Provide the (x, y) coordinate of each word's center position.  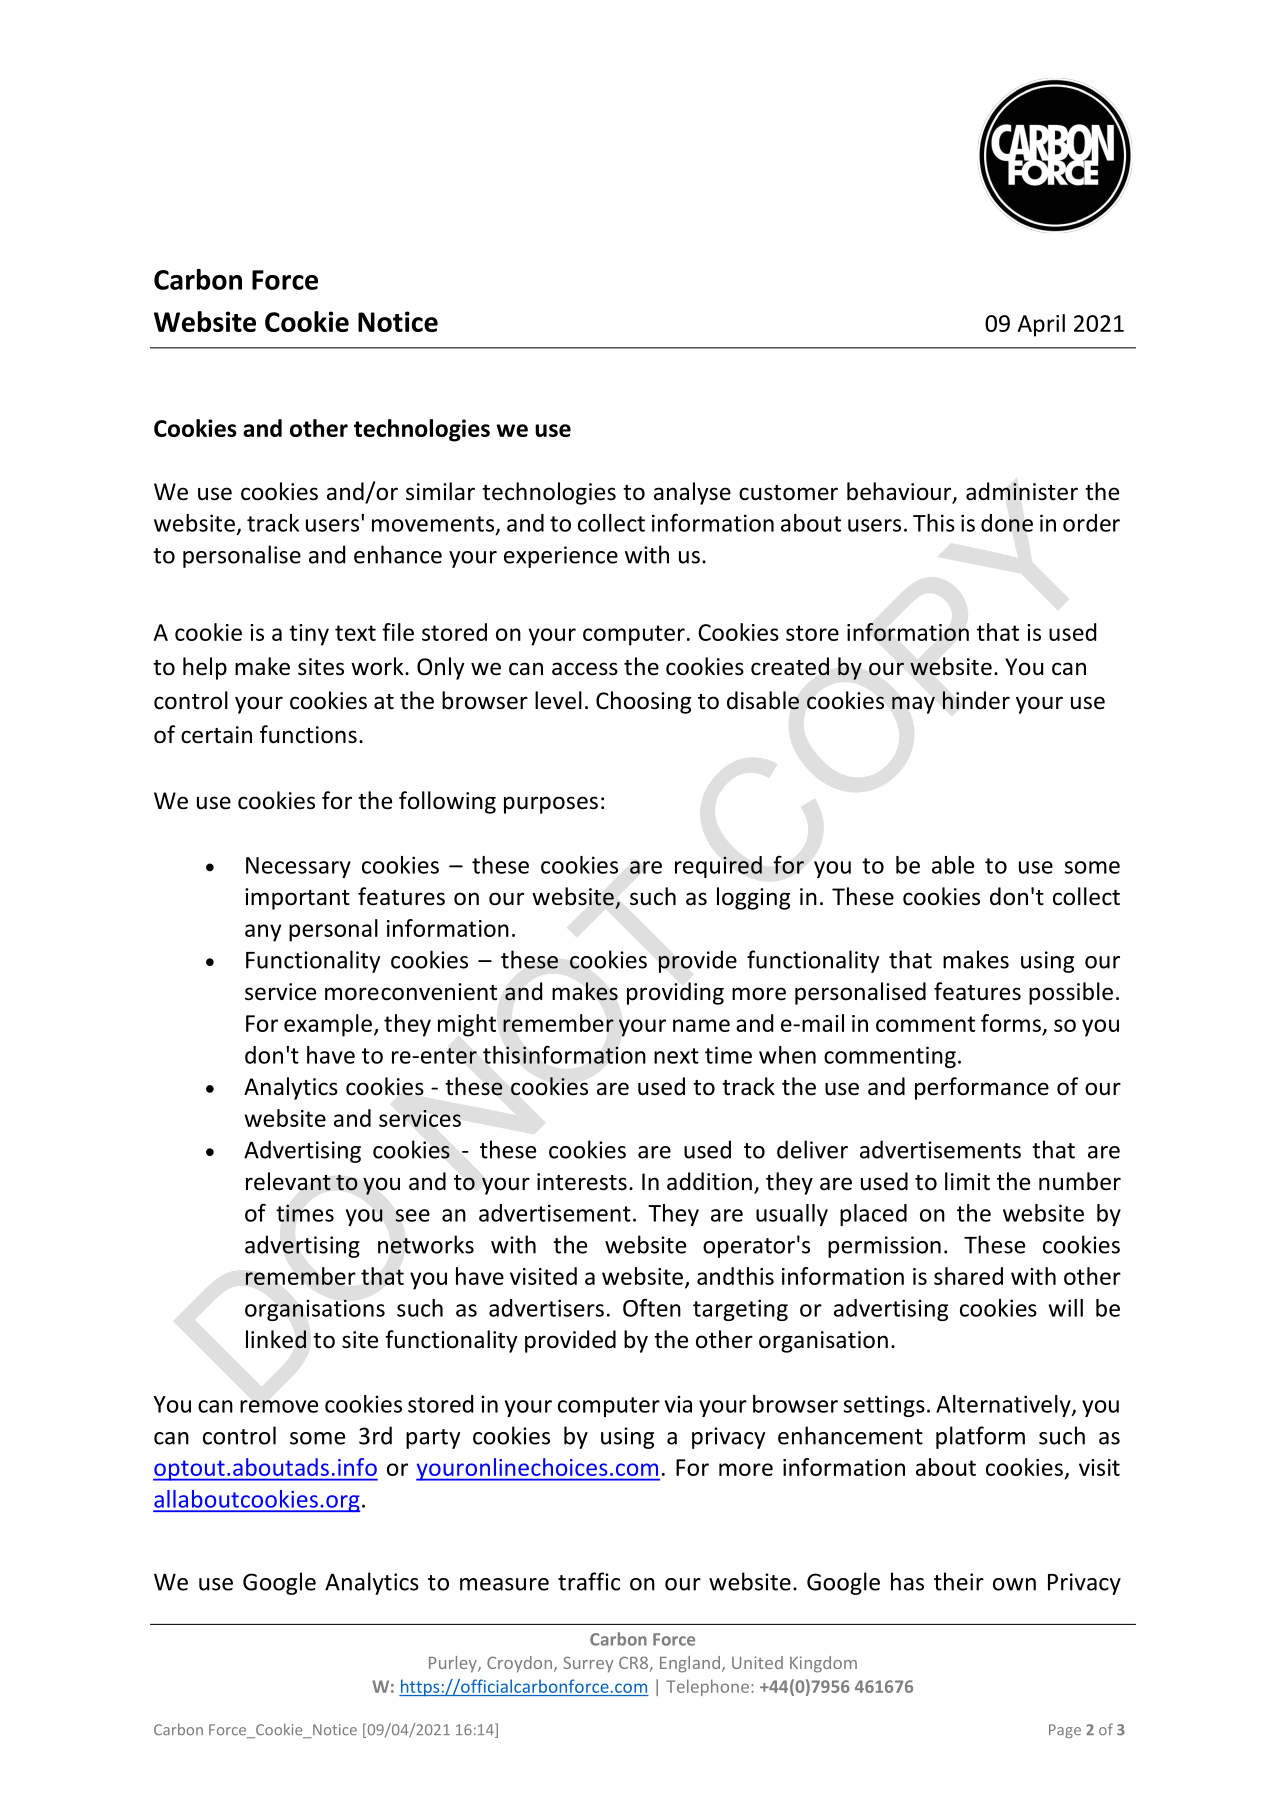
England (690, 1664)
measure (504, 1584)
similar (440, 491)
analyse (692, 493)
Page (1065, 1731)
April (1041, 325)
